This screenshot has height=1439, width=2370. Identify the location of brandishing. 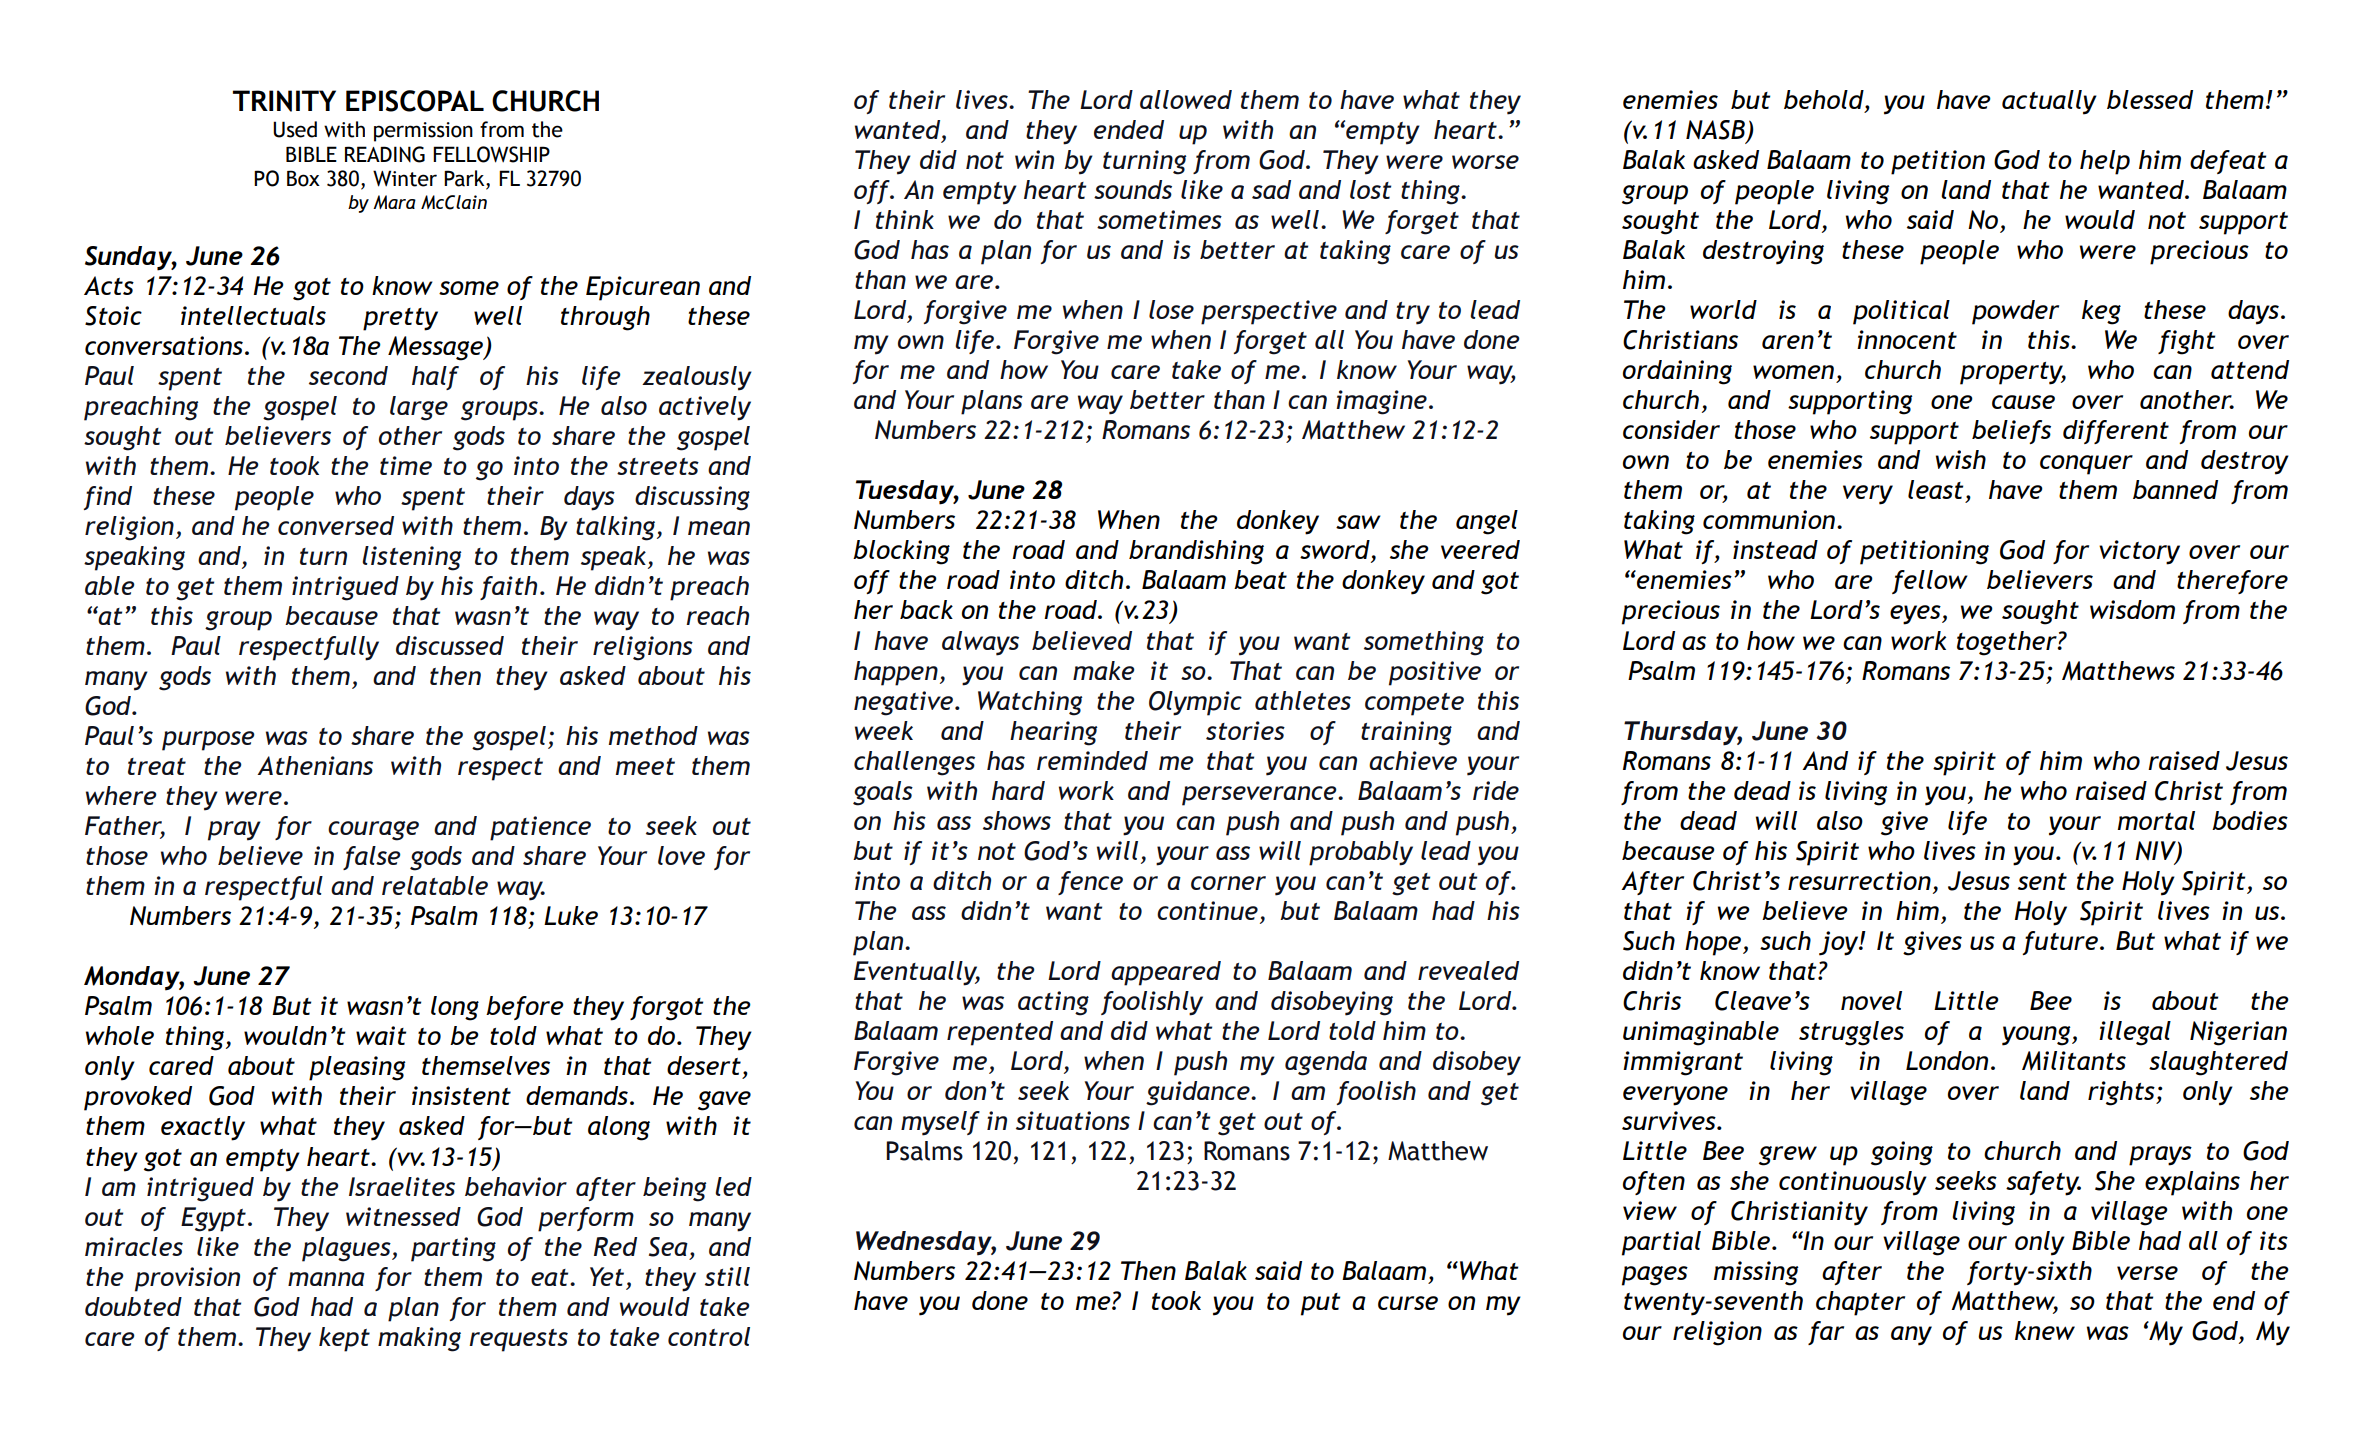
(1196, 552).
